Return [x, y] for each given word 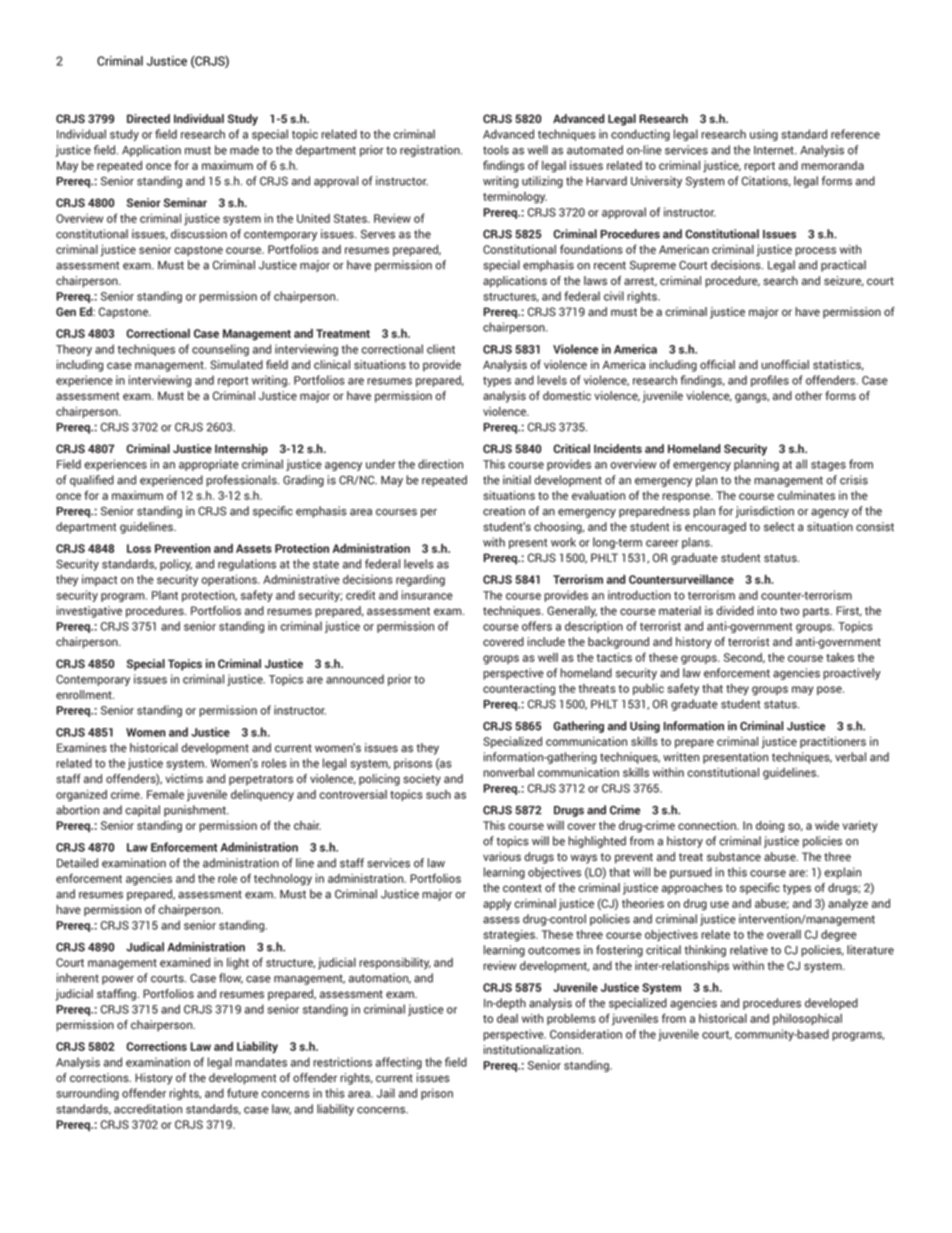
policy [176, 565]
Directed [148, 118]
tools [496, 150]
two [789, 611]
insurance [427, 595]
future [242, 1093]
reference [855, 134]
